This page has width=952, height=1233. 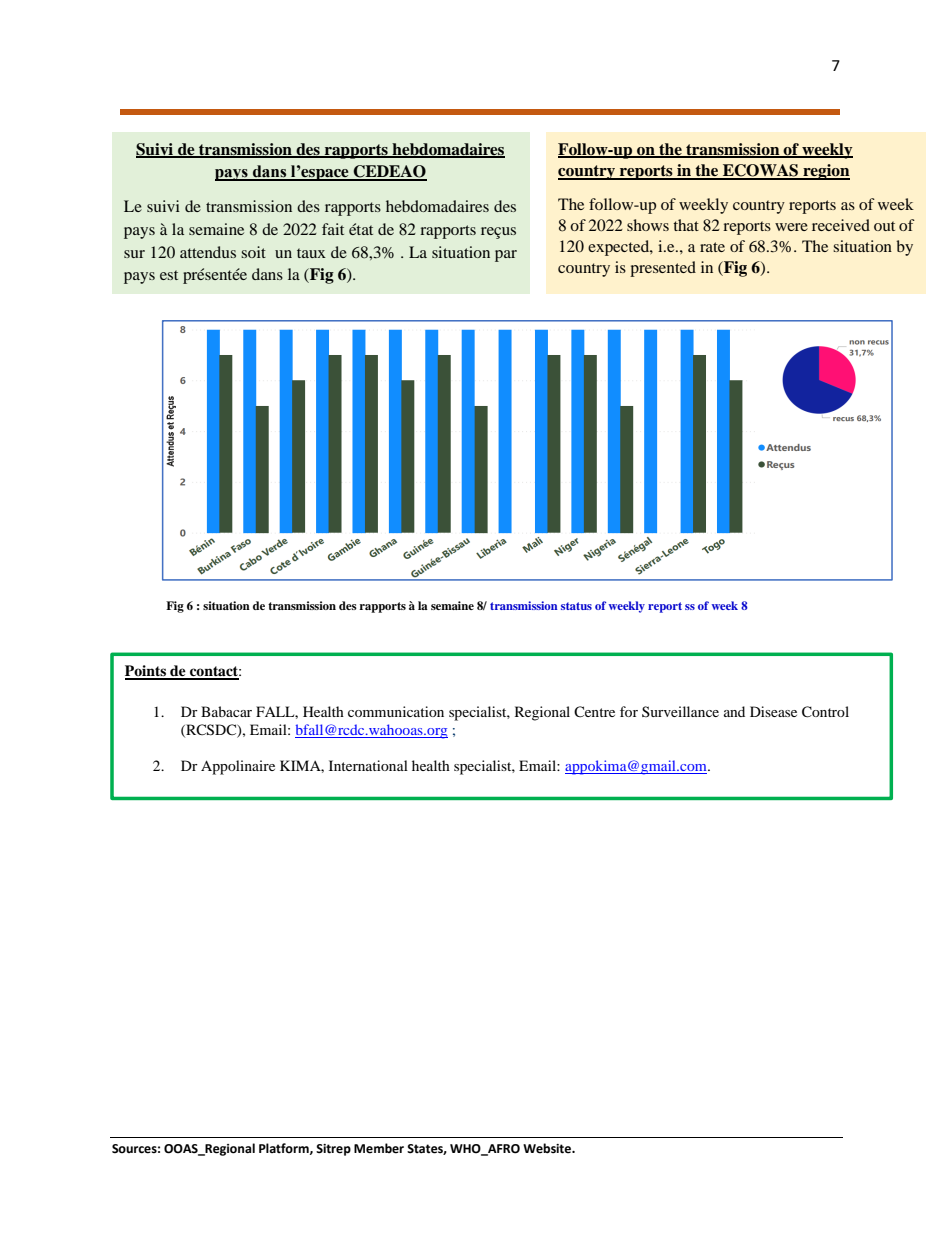 What do you see at coordinates (825, 712) in the page?
I see `Control` at bounding box center [825, 712].
